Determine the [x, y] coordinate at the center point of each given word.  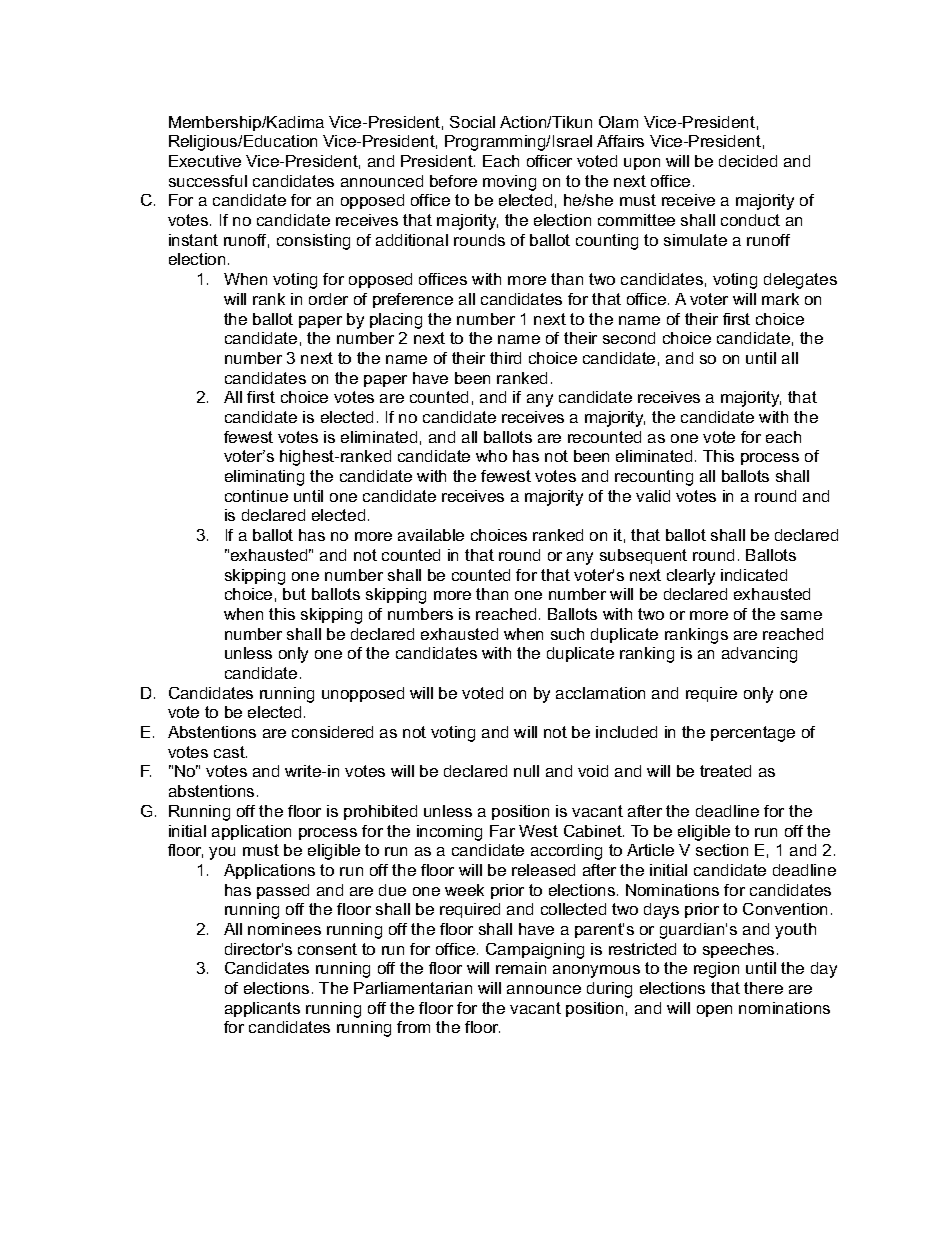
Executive [205, 161]
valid [653, 496]
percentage [753, 734]
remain [521, 968]
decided [748, 161]
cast [230, 752]
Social [472, 122]
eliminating [264, 478]
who [491, 456]
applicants [262, 1009]
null [526, 771]
